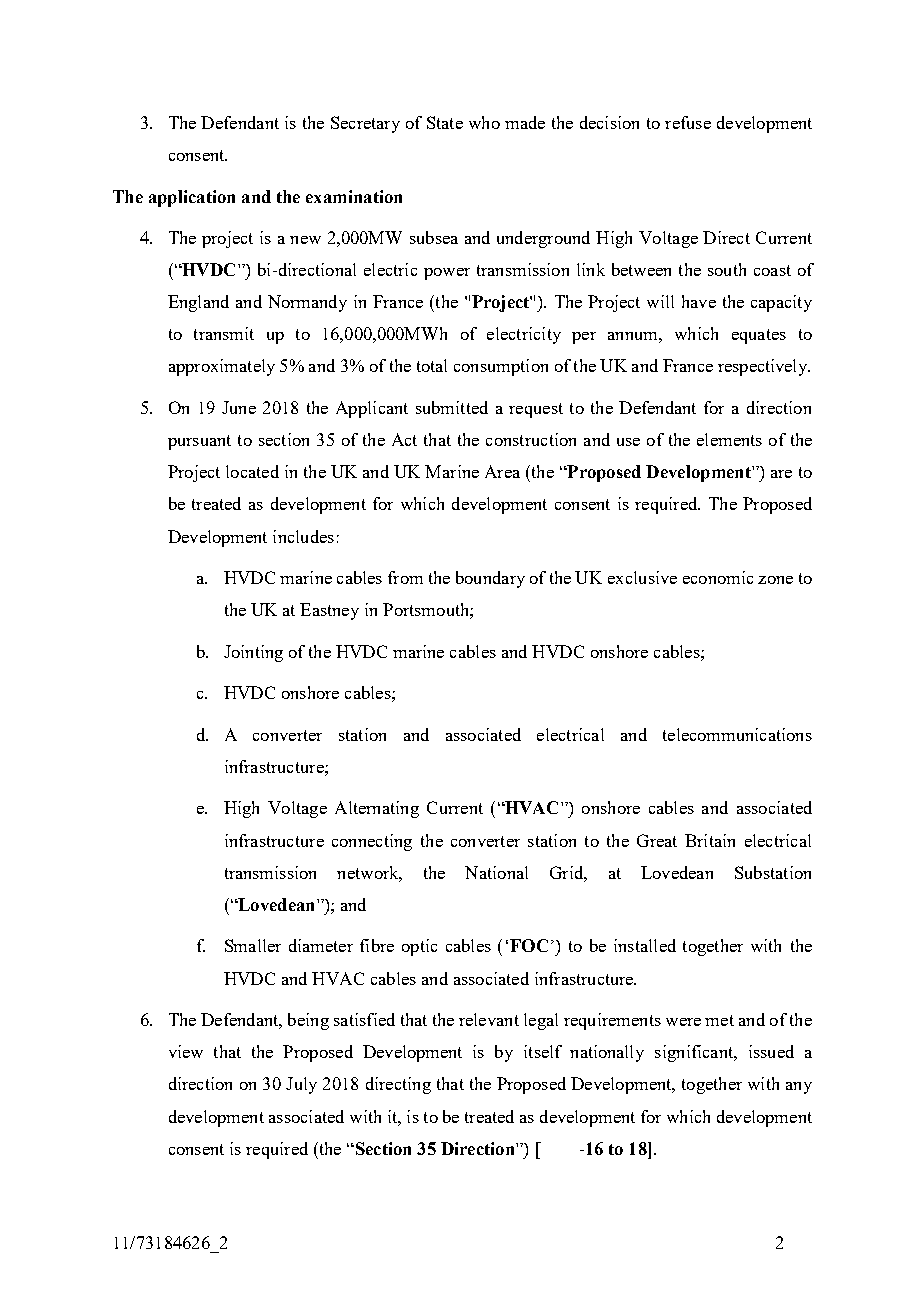 Image resolution: width=924 pixels, height=1308 pixels. Describe the element at coordinates (718, 577) in the document. I see `economic` at that location.
